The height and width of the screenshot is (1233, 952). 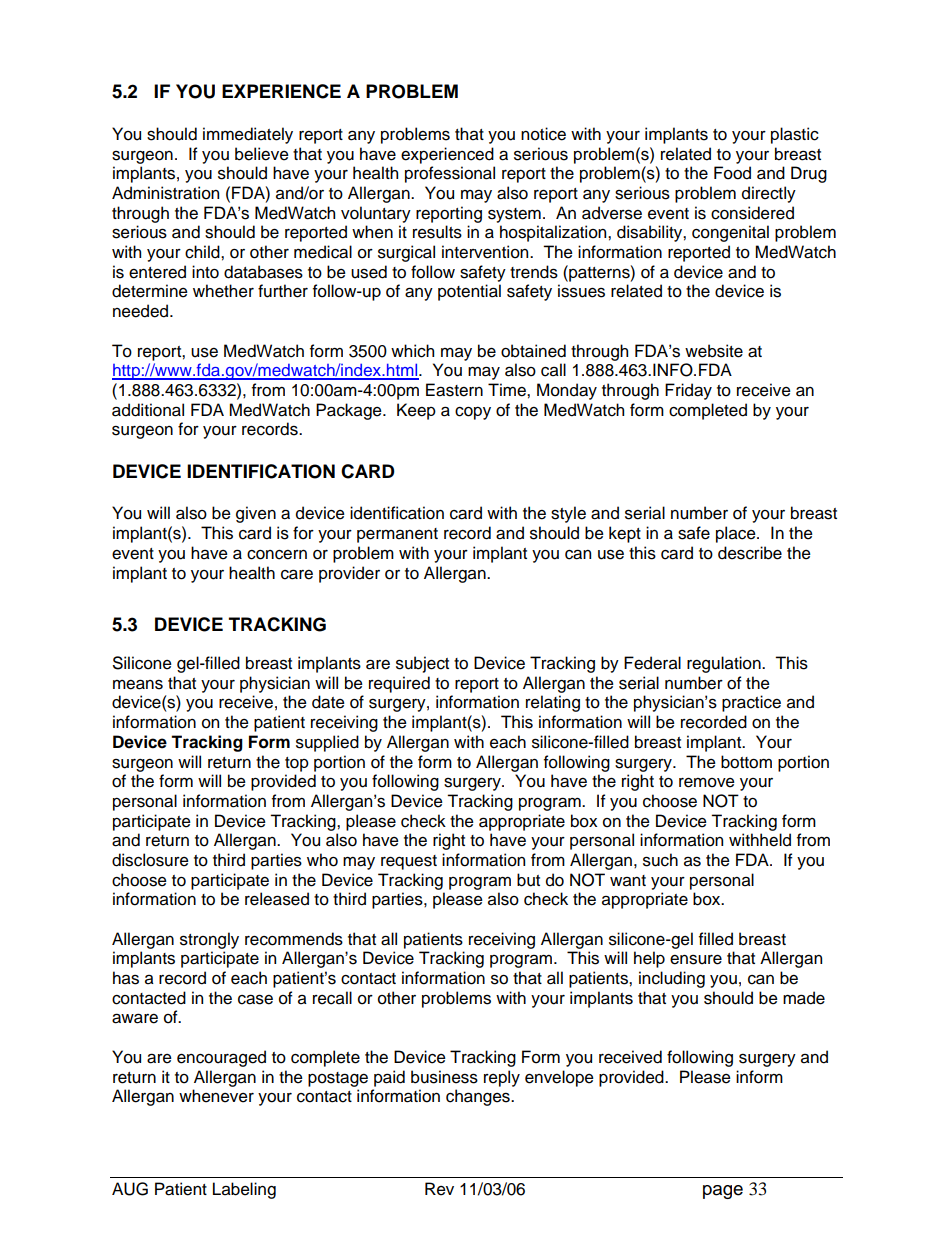 What do you see at coordinates (409, 862) in the screenshot?
I see `request` at bounding box center [409, 862].
